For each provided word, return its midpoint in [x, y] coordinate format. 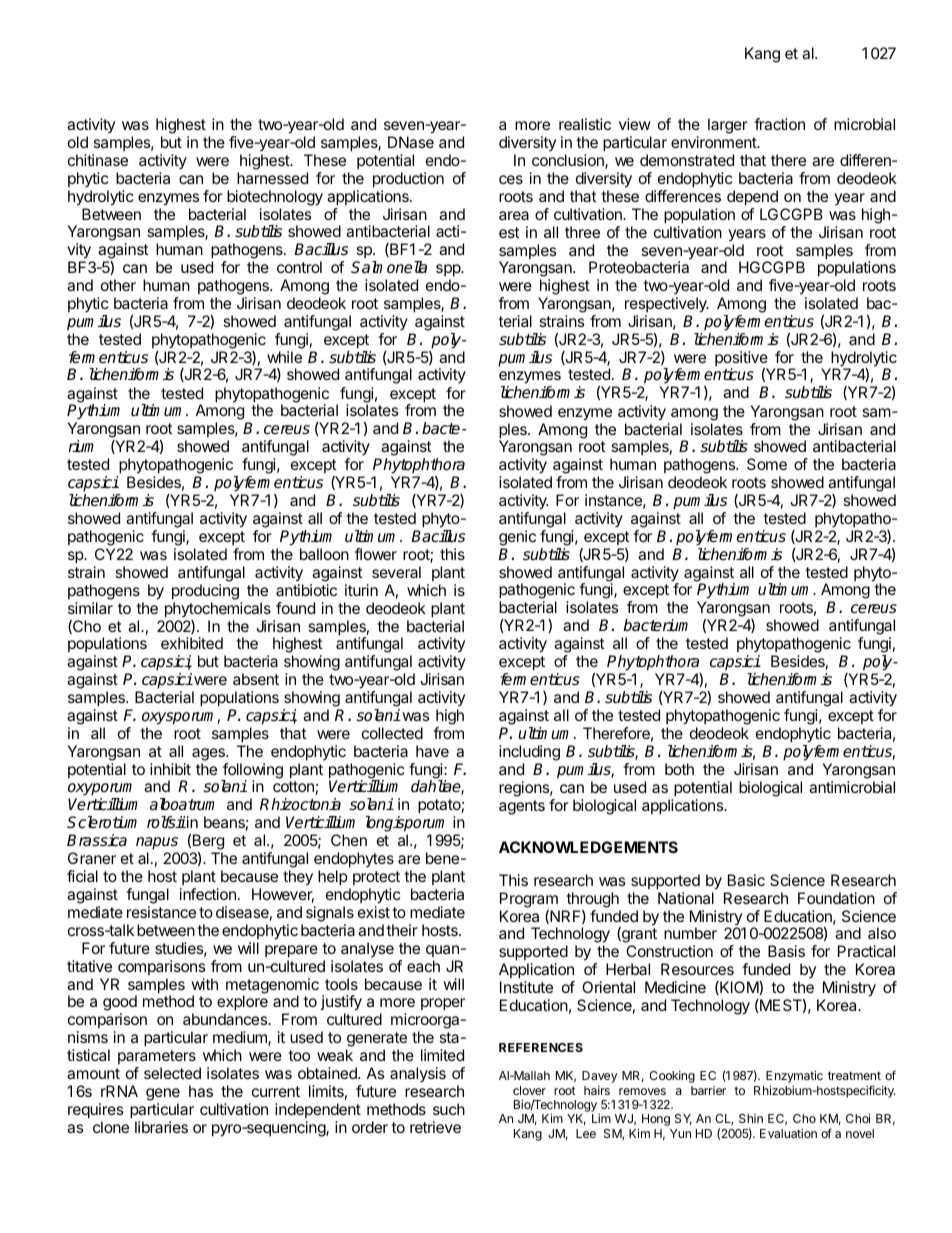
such [449, 1109]
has [201, 1091]
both [679, 769]
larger [728, 126]
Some [767, 464]
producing [205, 592]
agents [522, 807]
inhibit [170, 769]
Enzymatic [794, 1077]
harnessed [272, 178]
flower [376, 554]
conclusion [569, 161]
